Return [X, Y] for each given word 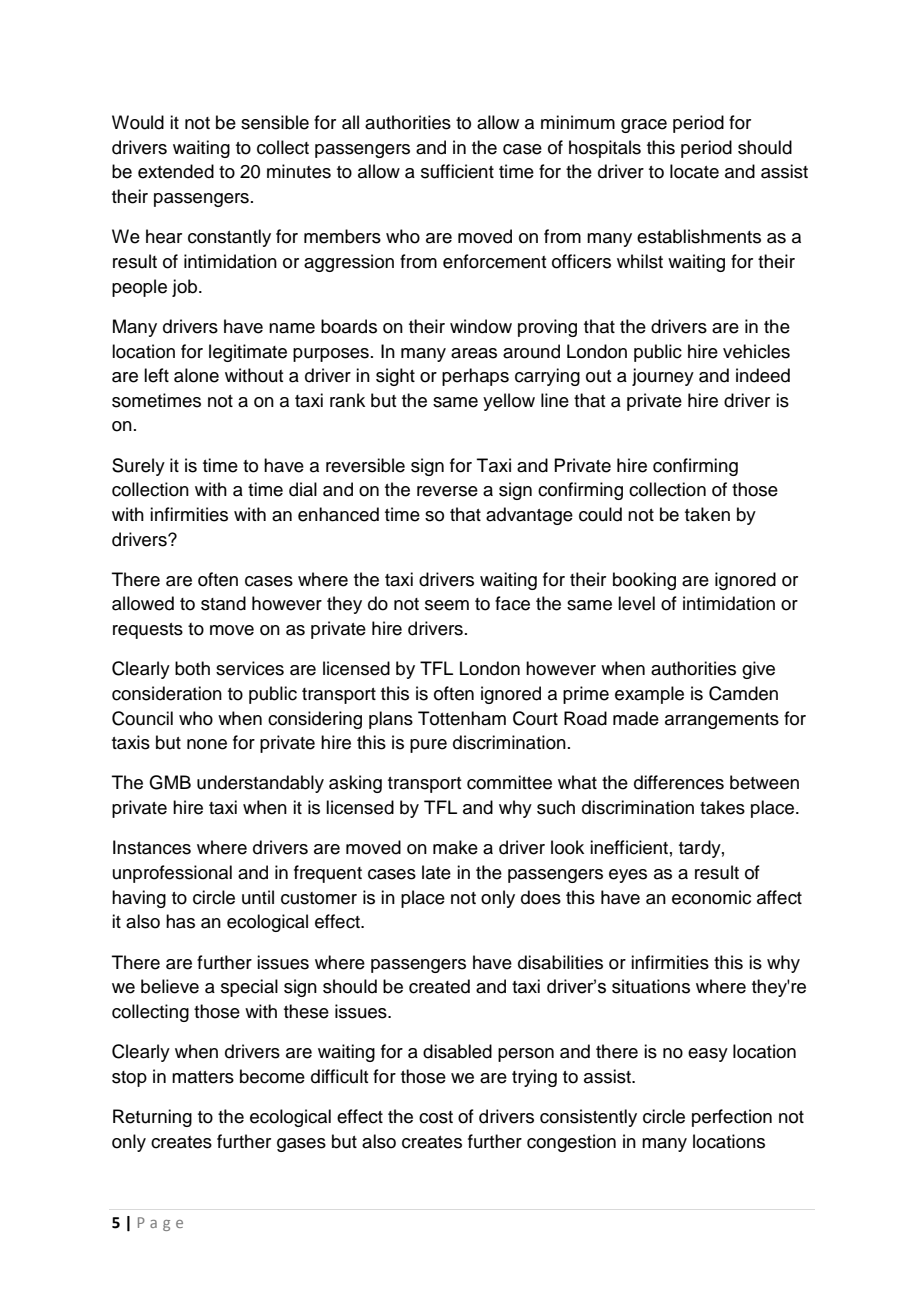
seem [447, 605]
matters [203, 1077]
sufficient [457, 171]
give [758, 670]
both [192, 668]
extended [176, 171]
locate [694, 171]
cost [436, 1117]
